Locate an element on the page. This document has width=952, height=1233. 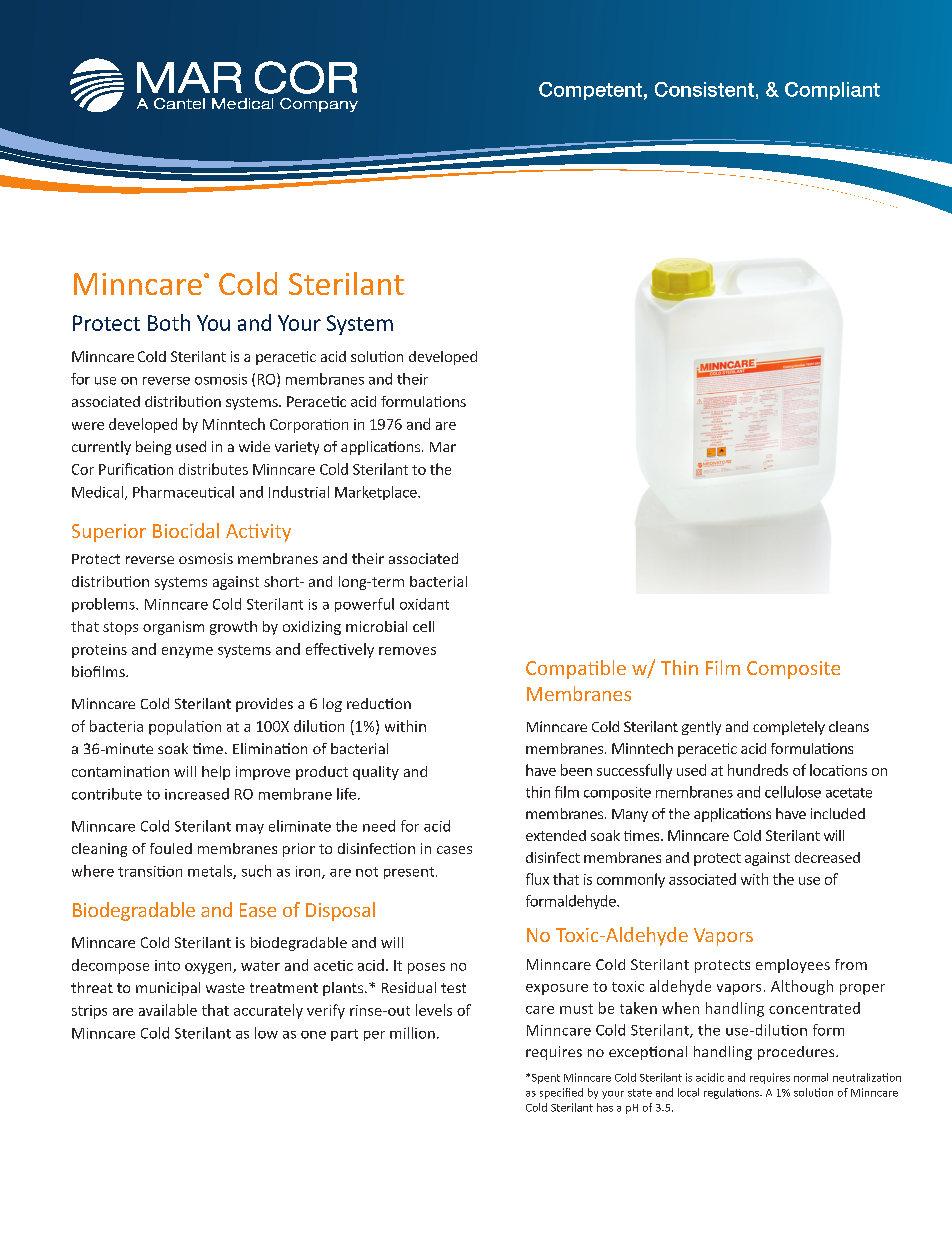
Film is located at coordinates (723, 667).
